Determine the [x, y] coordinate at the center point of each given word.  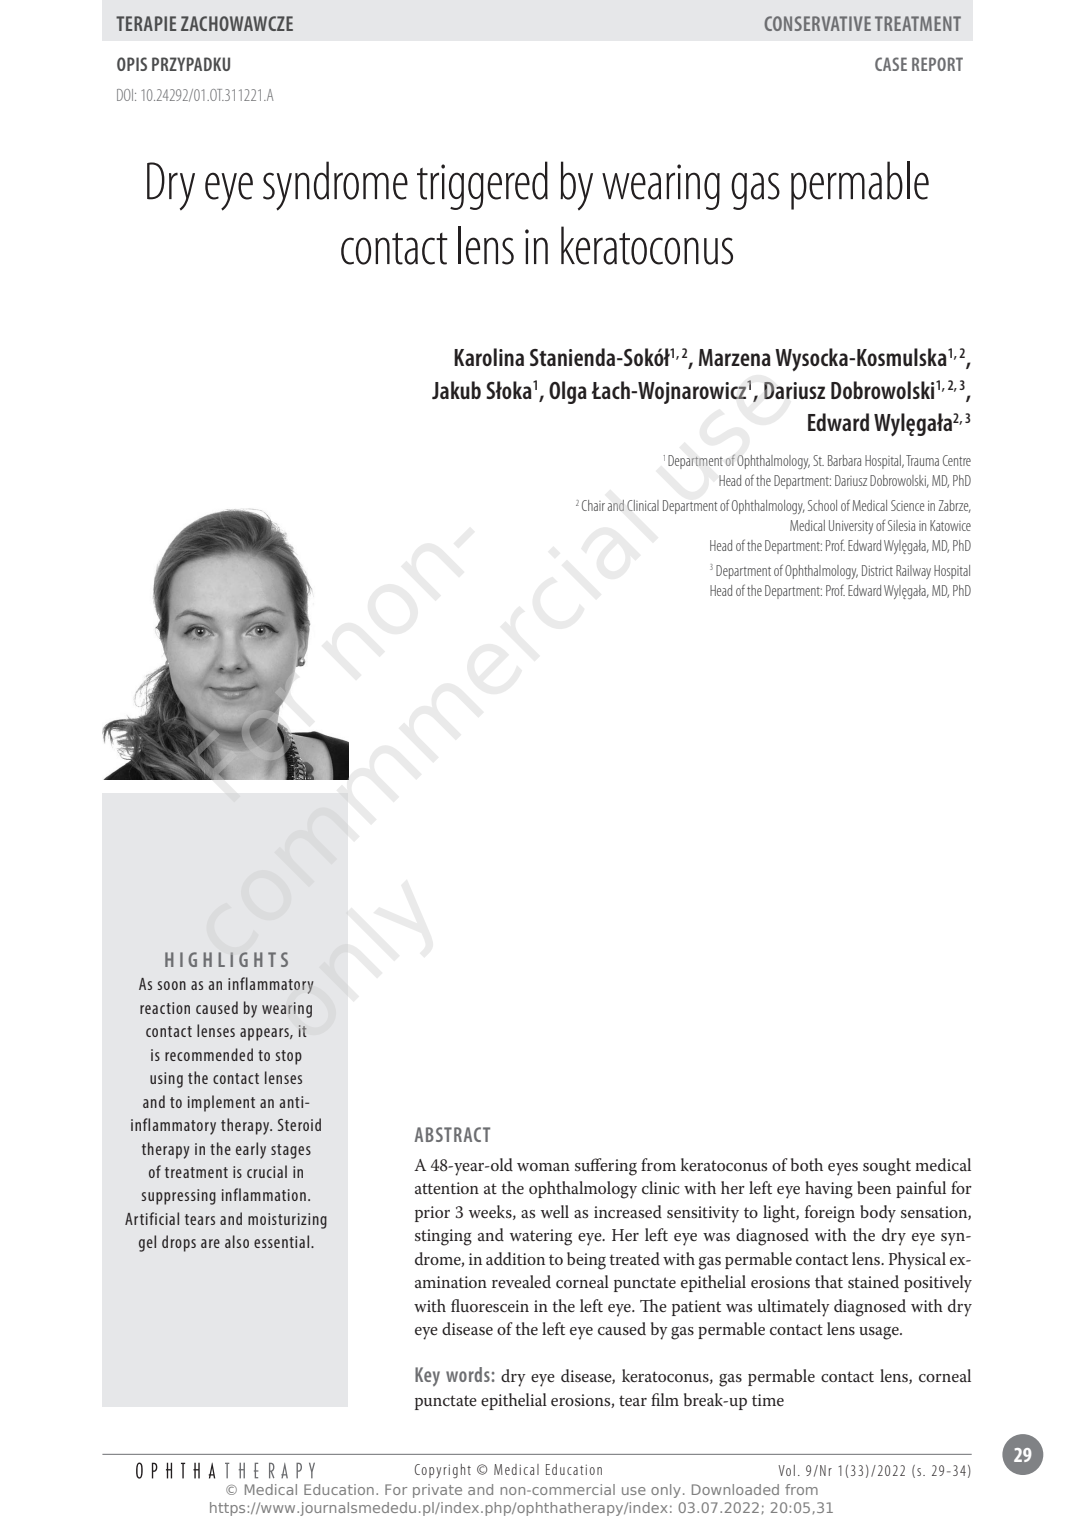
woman [543, 1167]
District [877, 570]
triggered [482, 185]
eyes [843, 1169]
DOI [126, 95]
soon [172, 985]
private [437, 1491]
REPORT [937, 64]
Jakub [456, 390]
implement [221, 1103]
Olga [568, 392]
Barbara [844, 460]
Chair [593, 505]
